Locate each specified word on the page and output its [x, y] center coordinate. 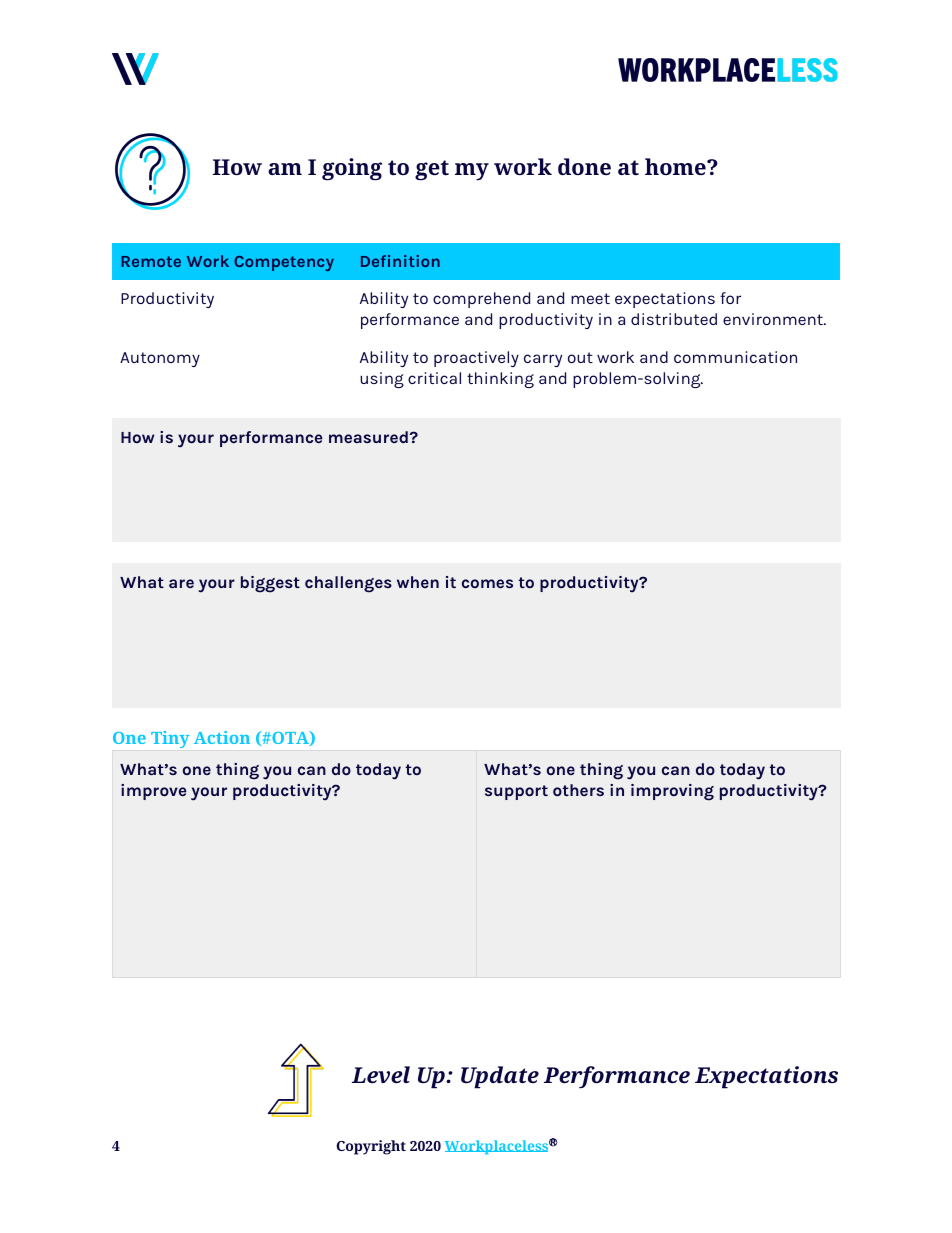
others [578, 790]
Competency [284, 263]
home [676, 166]
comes [487, 583]
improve [153, 792]
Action [222, 737]
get [432, 170]
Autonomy [160, 359]
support [516, 792]
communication [735, 357]
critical [434, 378]
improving [672, 792]
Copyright [371, 1147]
